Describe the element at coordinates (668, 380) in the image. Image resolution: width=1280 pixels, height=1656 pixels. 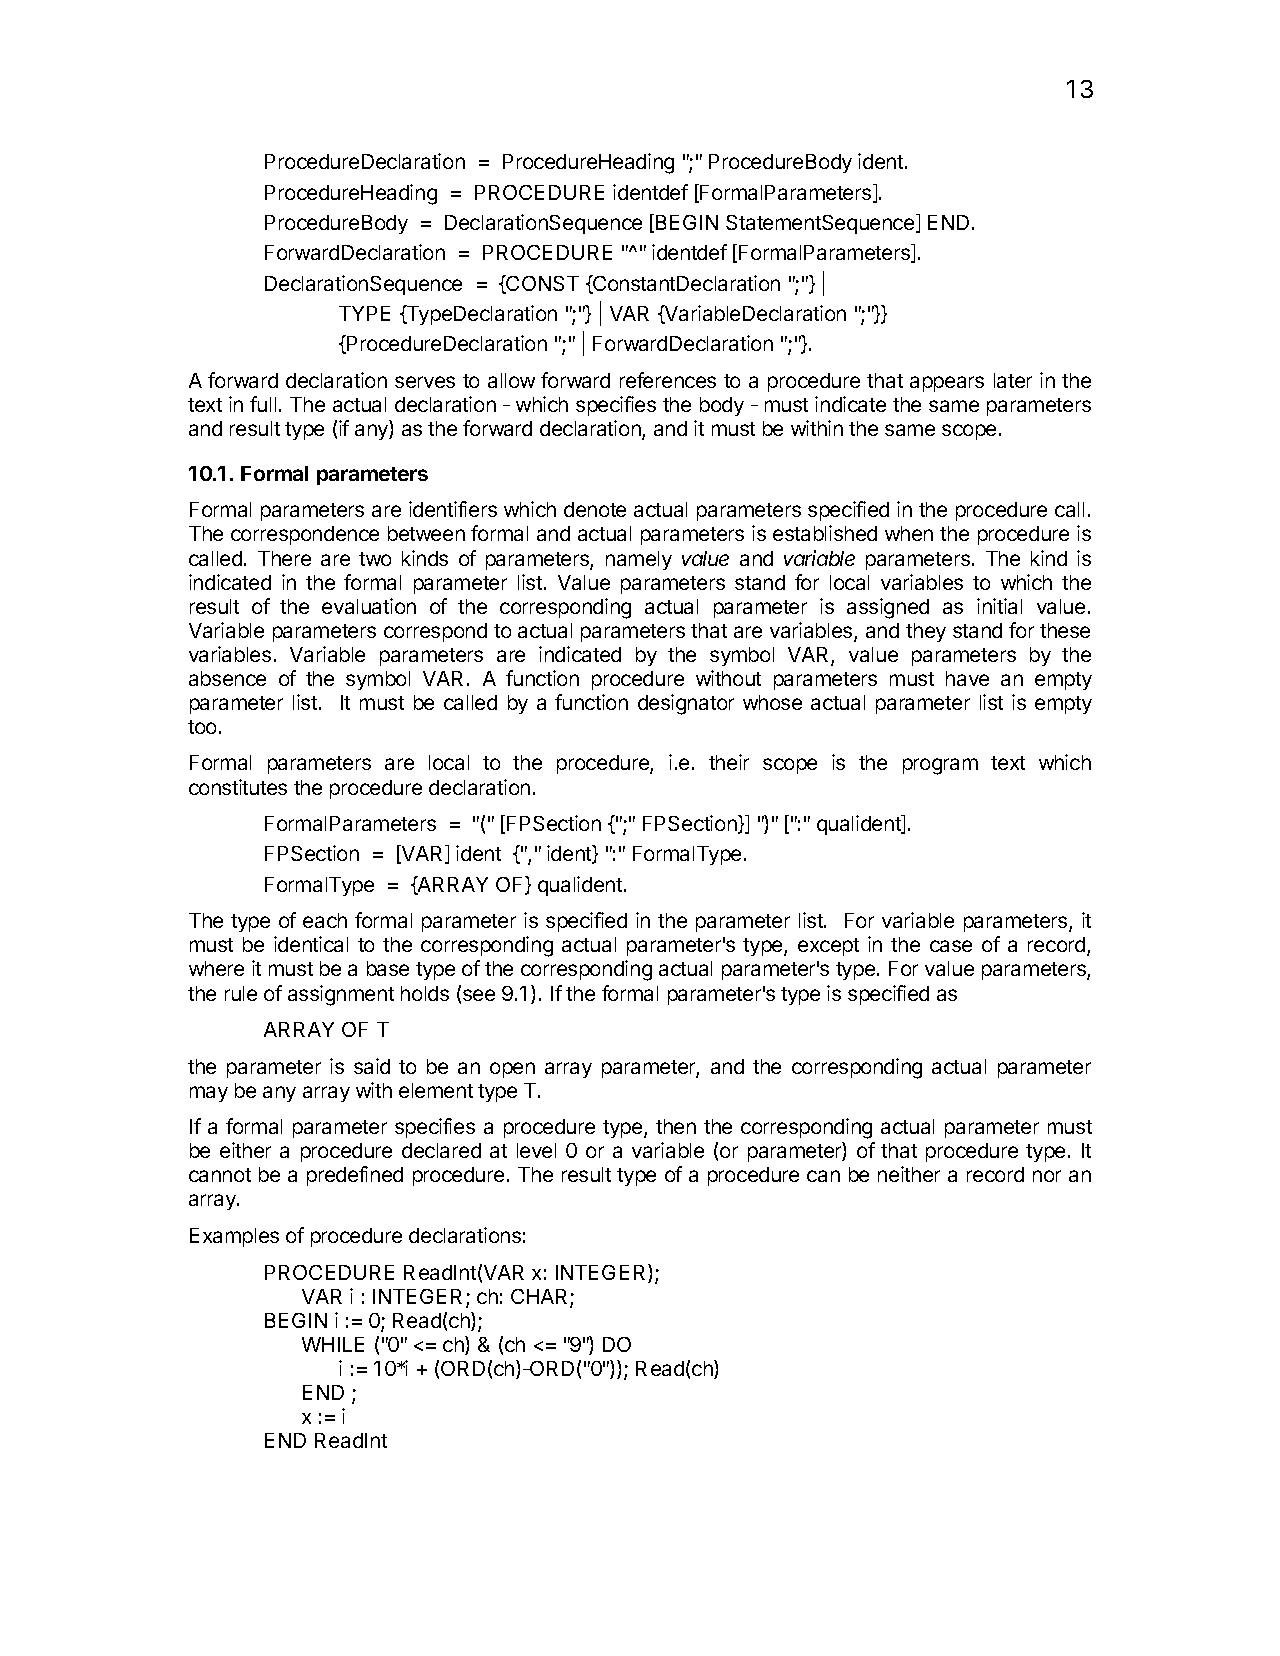
I see `references` at that location.
